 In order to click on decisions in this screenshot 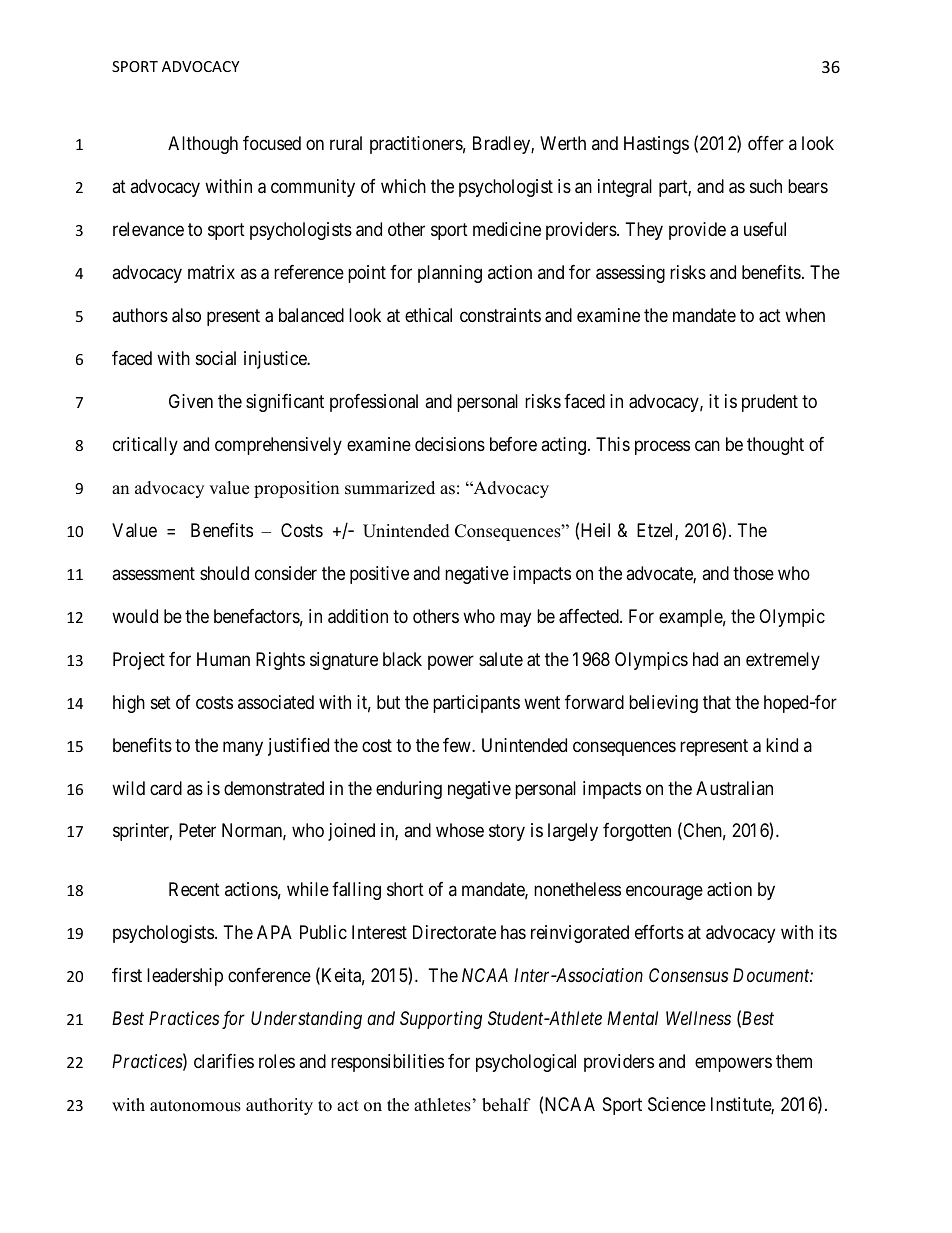, I will do `click(450, 444)`.
